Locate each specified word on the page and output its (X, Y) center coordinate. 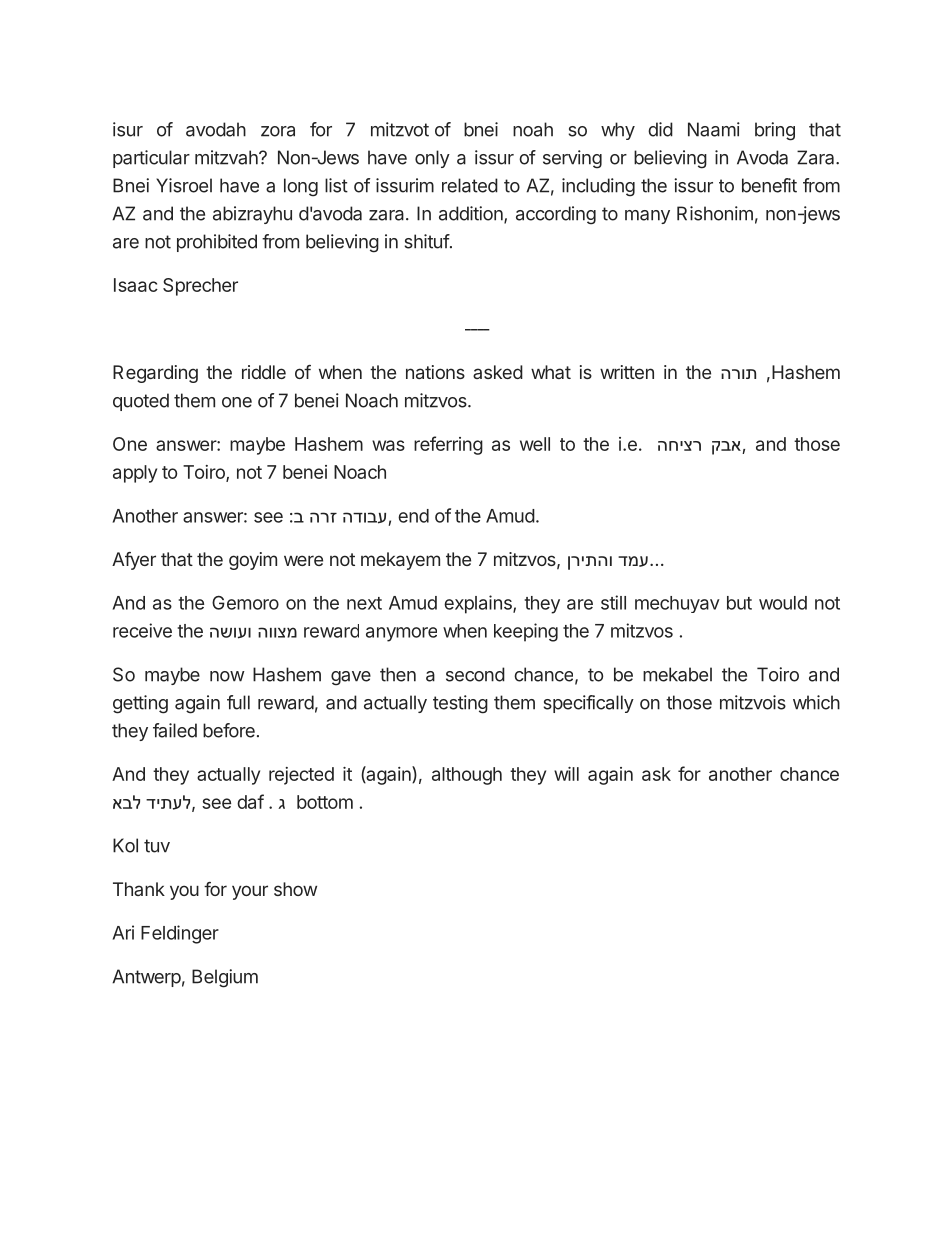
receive (142, 630)
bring (775, 131)
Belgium (225, 978)
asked (498, 372)
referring (448, 445)
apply (135, 474)
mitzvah (227, 157)
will (566, 774)
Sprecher (200, 287)
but (739, 603)
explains (479, 604)
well (535, 444)
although (467, 776)
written (627, 372)
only (432, 159)
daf (250, 801)
